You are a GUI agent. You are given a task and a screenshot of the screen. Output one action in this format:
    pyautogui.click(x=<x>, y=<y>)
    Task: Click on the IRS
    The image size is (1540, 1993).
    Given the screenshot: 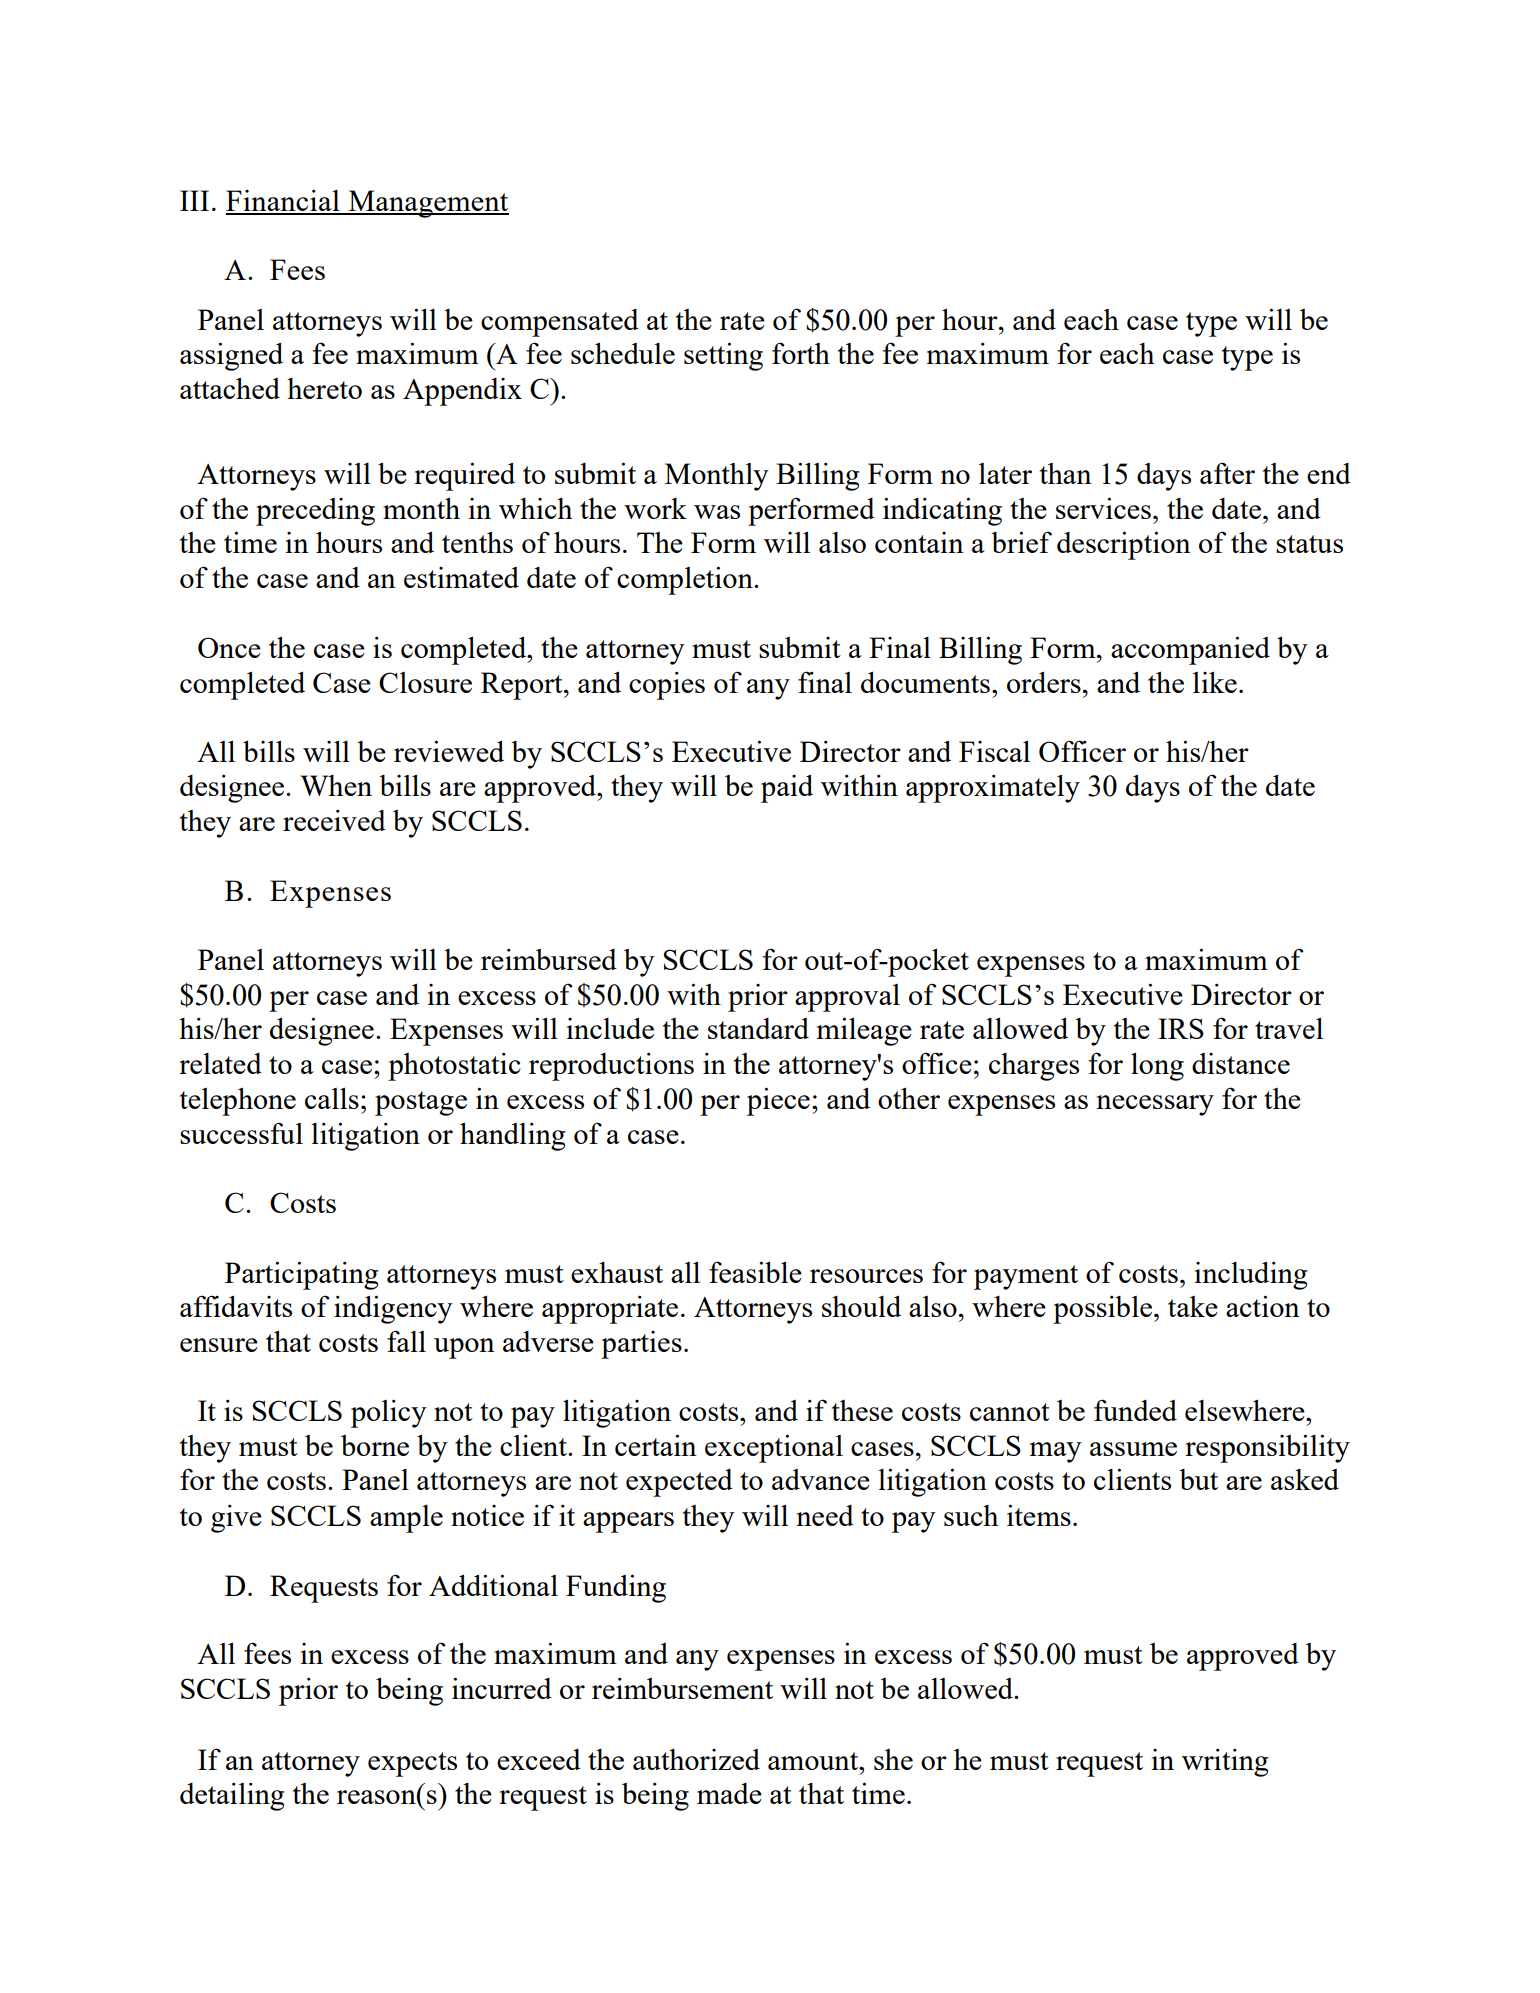 What is the action you would take?
    pyautogui.click(x=1181, y=1028)
